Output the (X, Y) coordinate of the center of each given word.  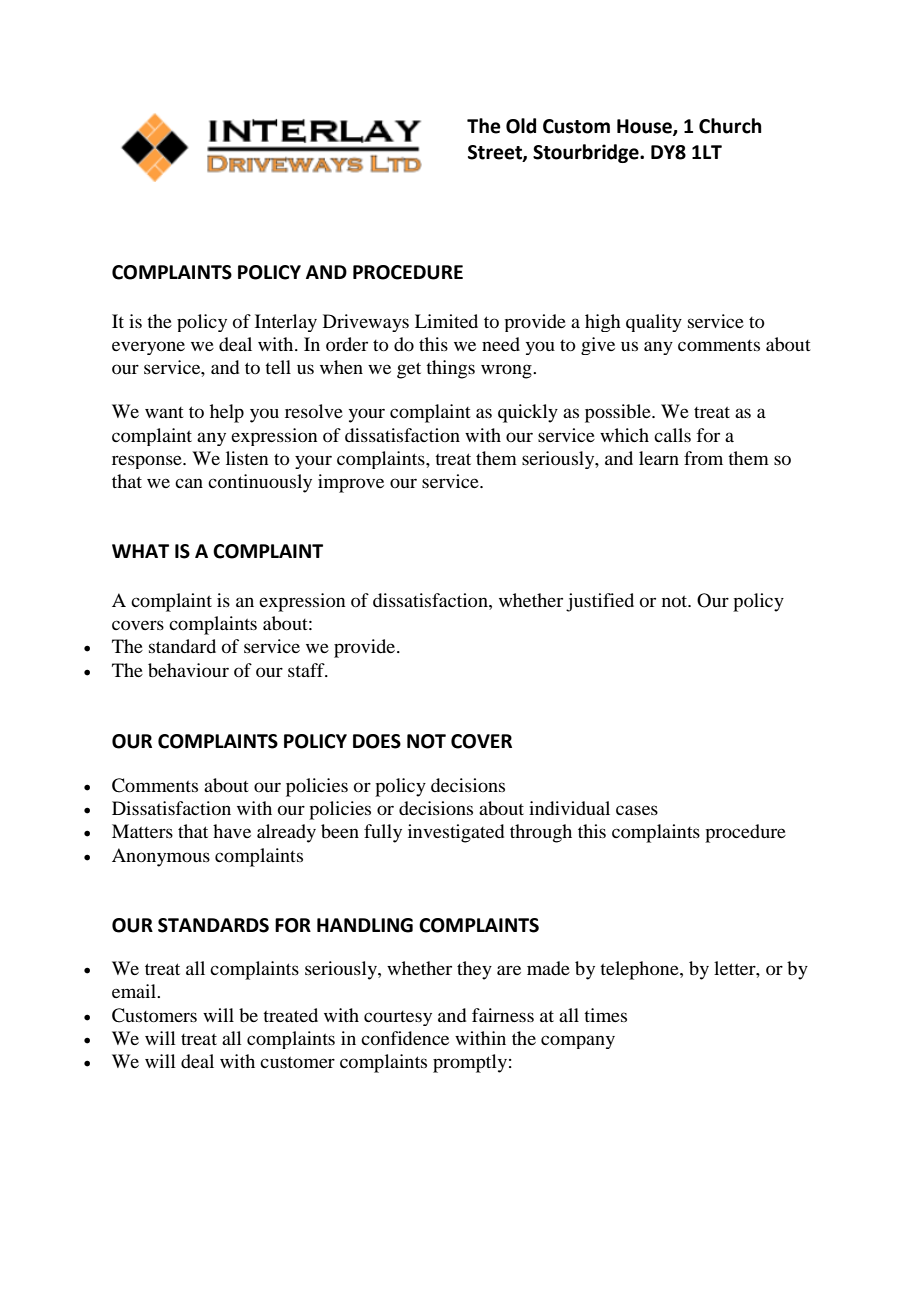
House (645, 127)
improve (351, 483)
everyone (148, 348)
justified (600, 602)
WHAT (140, 551)
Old (521, 126)
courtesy (398, 1018)
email (135, 991)
